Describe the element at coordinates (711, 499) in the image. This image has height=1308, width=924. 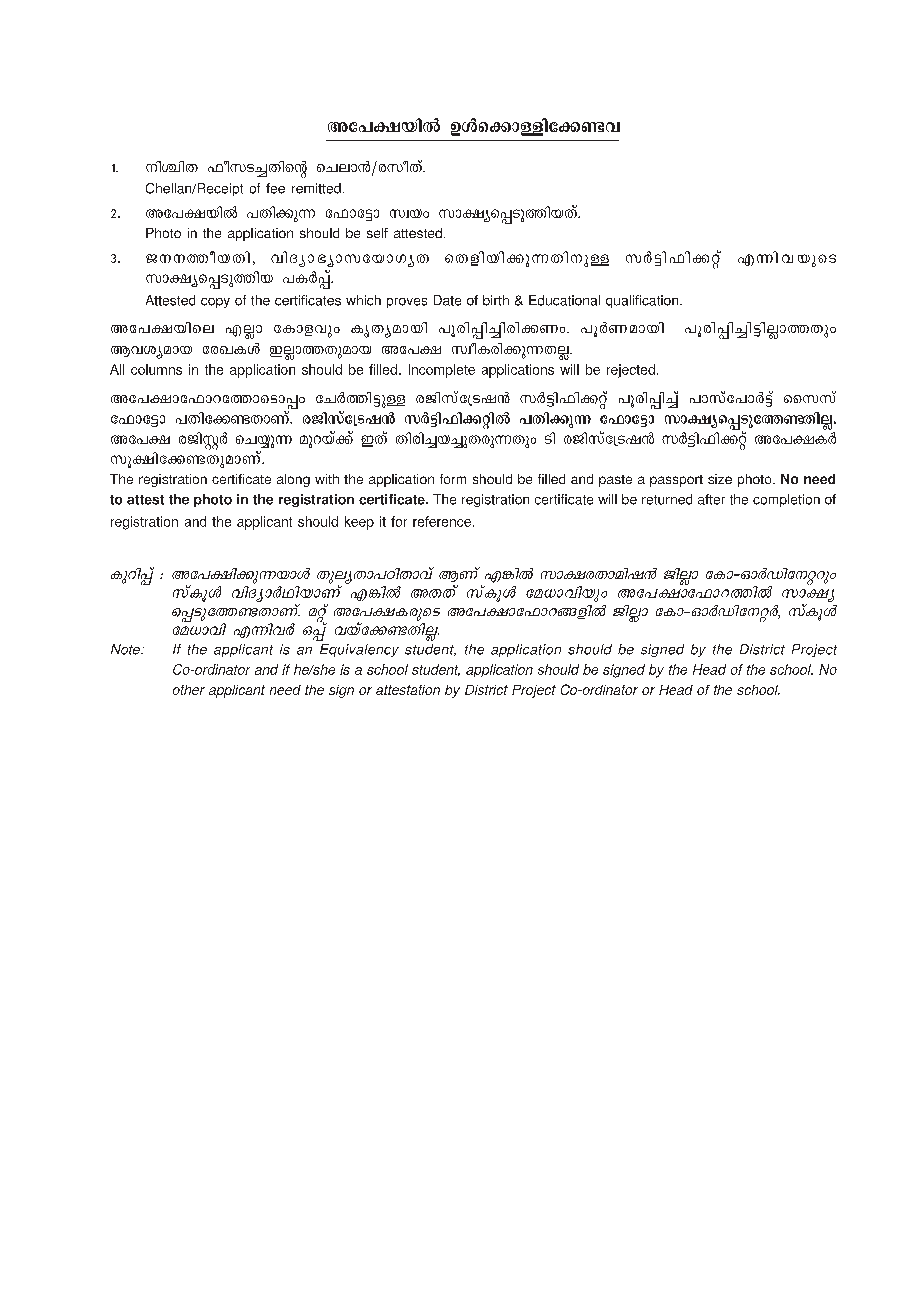
I see `after` at that location.
